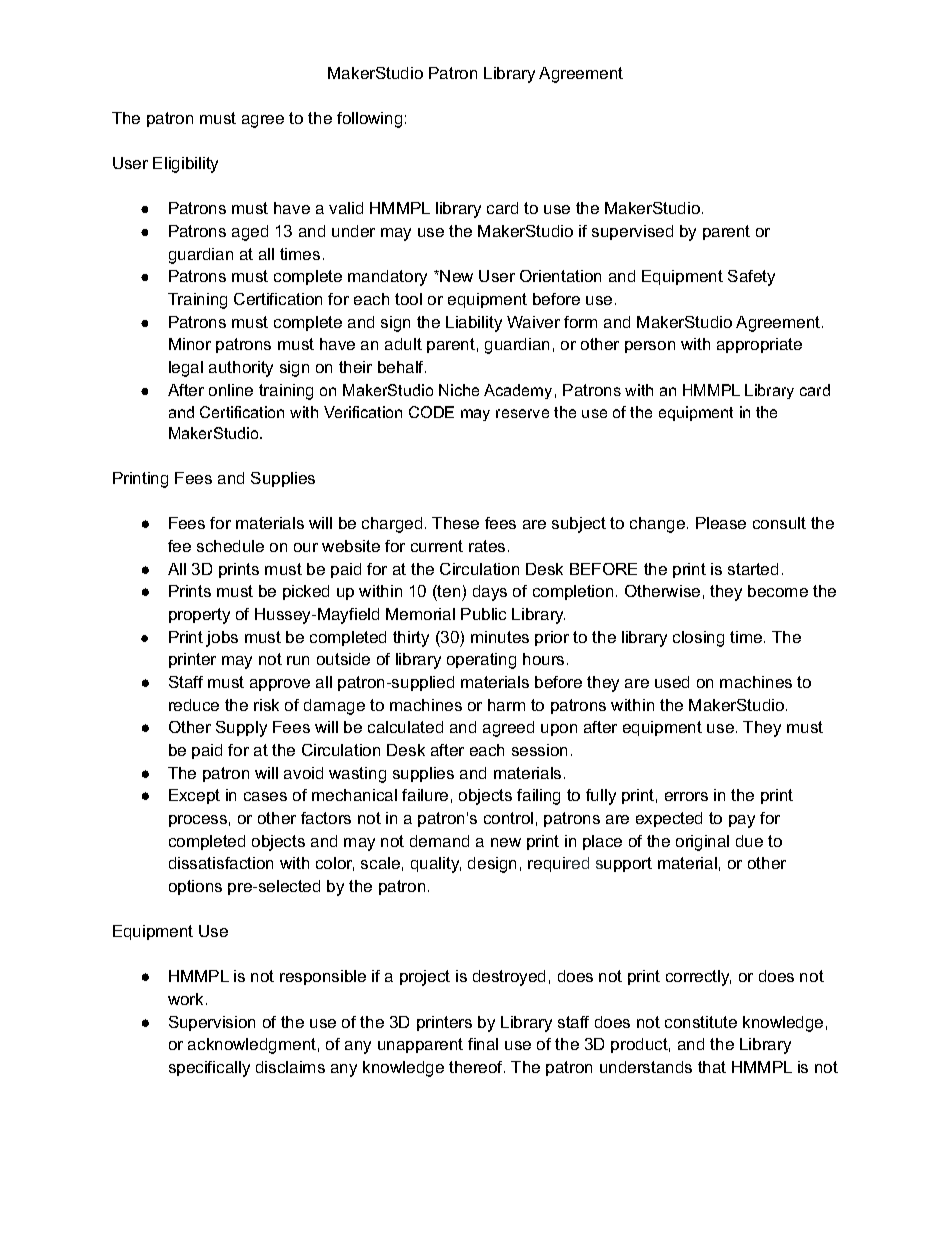  What do you see at coordinates (753, 569) in the document?
I see `started` at bounding box center [753, 569].
